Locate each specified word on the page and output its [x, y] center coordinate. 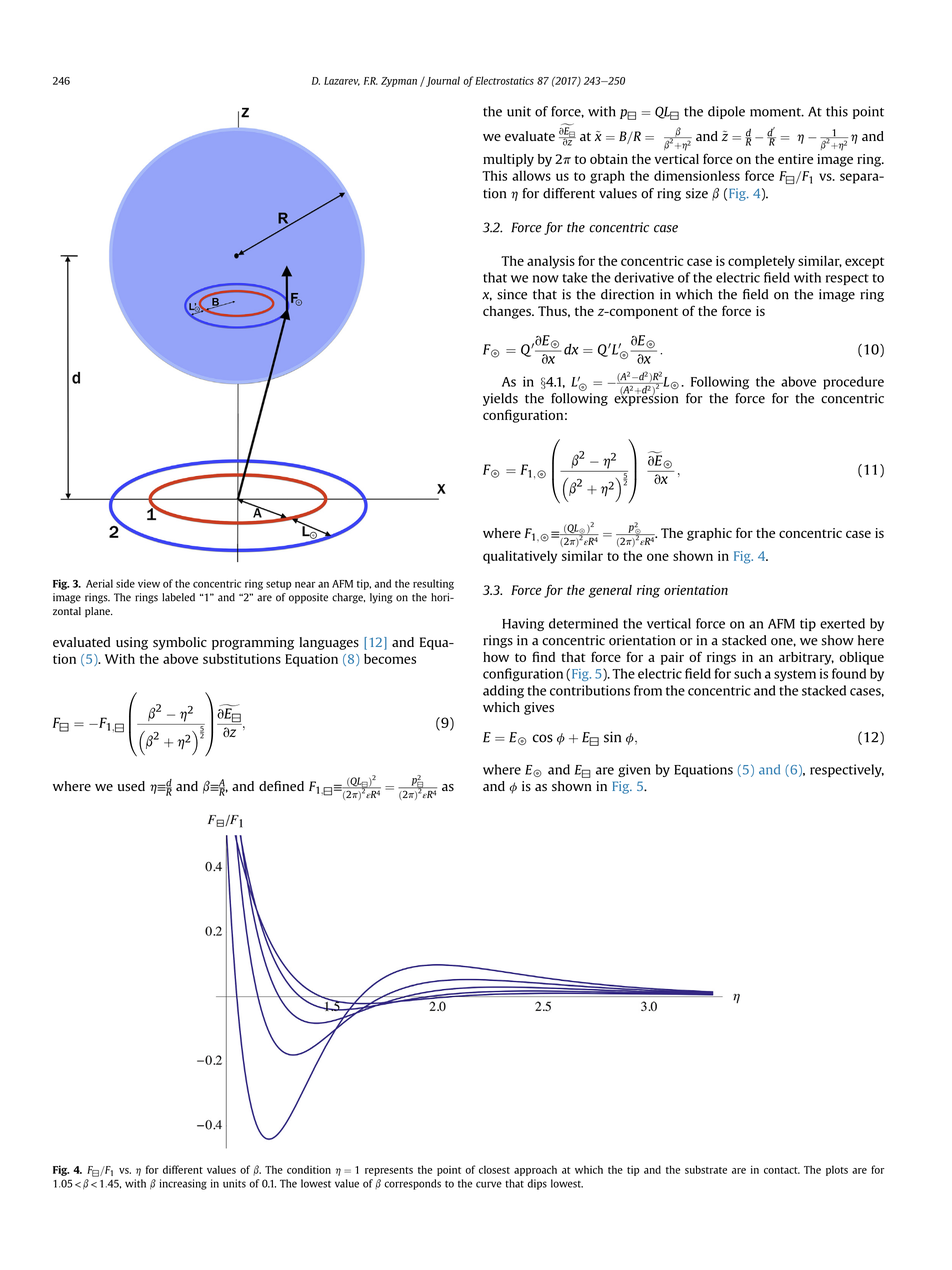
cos [543, 738]
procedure [853, 383]
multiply [508, 160]
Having [523, 624]
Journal [442, 81]
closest [494, 1169]
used [131, 786]
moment [776, 112]
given [634, 770]
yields [500, 399]
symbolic [180, 643]
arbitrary [806, 658]
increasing [183, 1184]
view [149, 583]
